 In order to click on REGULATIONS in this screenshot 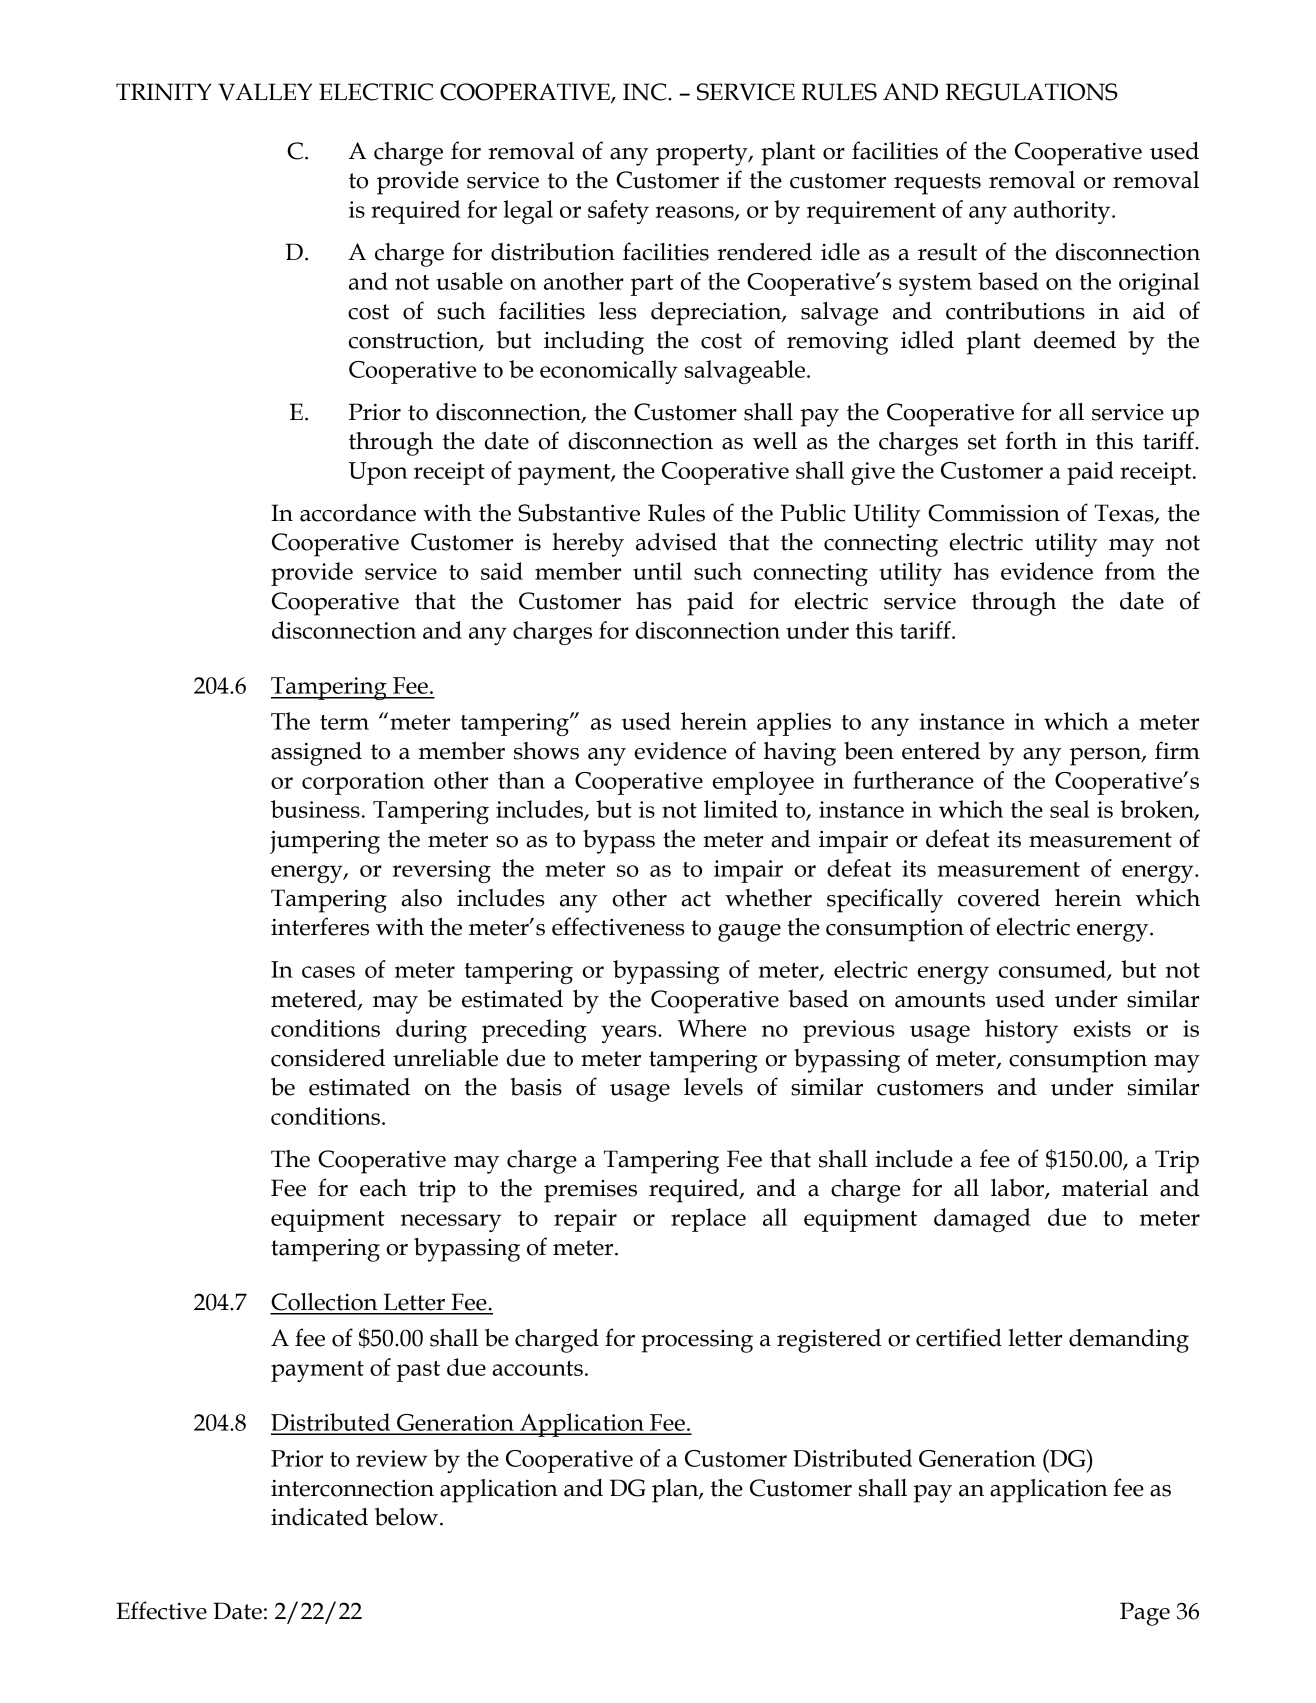, I will do `click(1031, 92)`.
